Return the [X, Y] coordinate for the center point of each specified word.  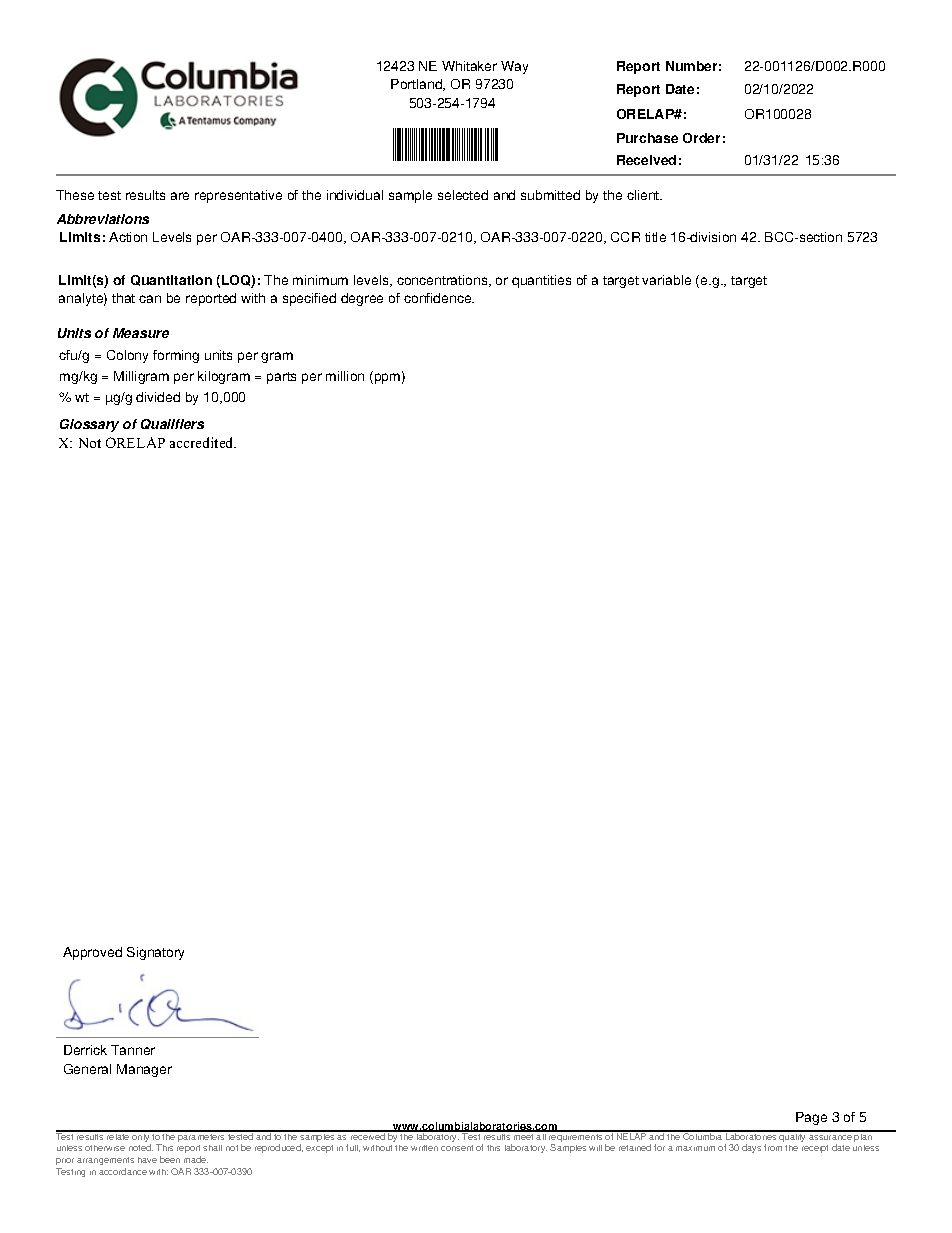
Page [811, 1118]
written [424, 1148]
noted [141, 1147]
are [180, 196]
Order [701, 138]
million [345, 376]
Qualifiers [172, 424]
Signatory [155, 953]
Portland [418, 85]
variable [666, 280]
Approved [92, 953]
